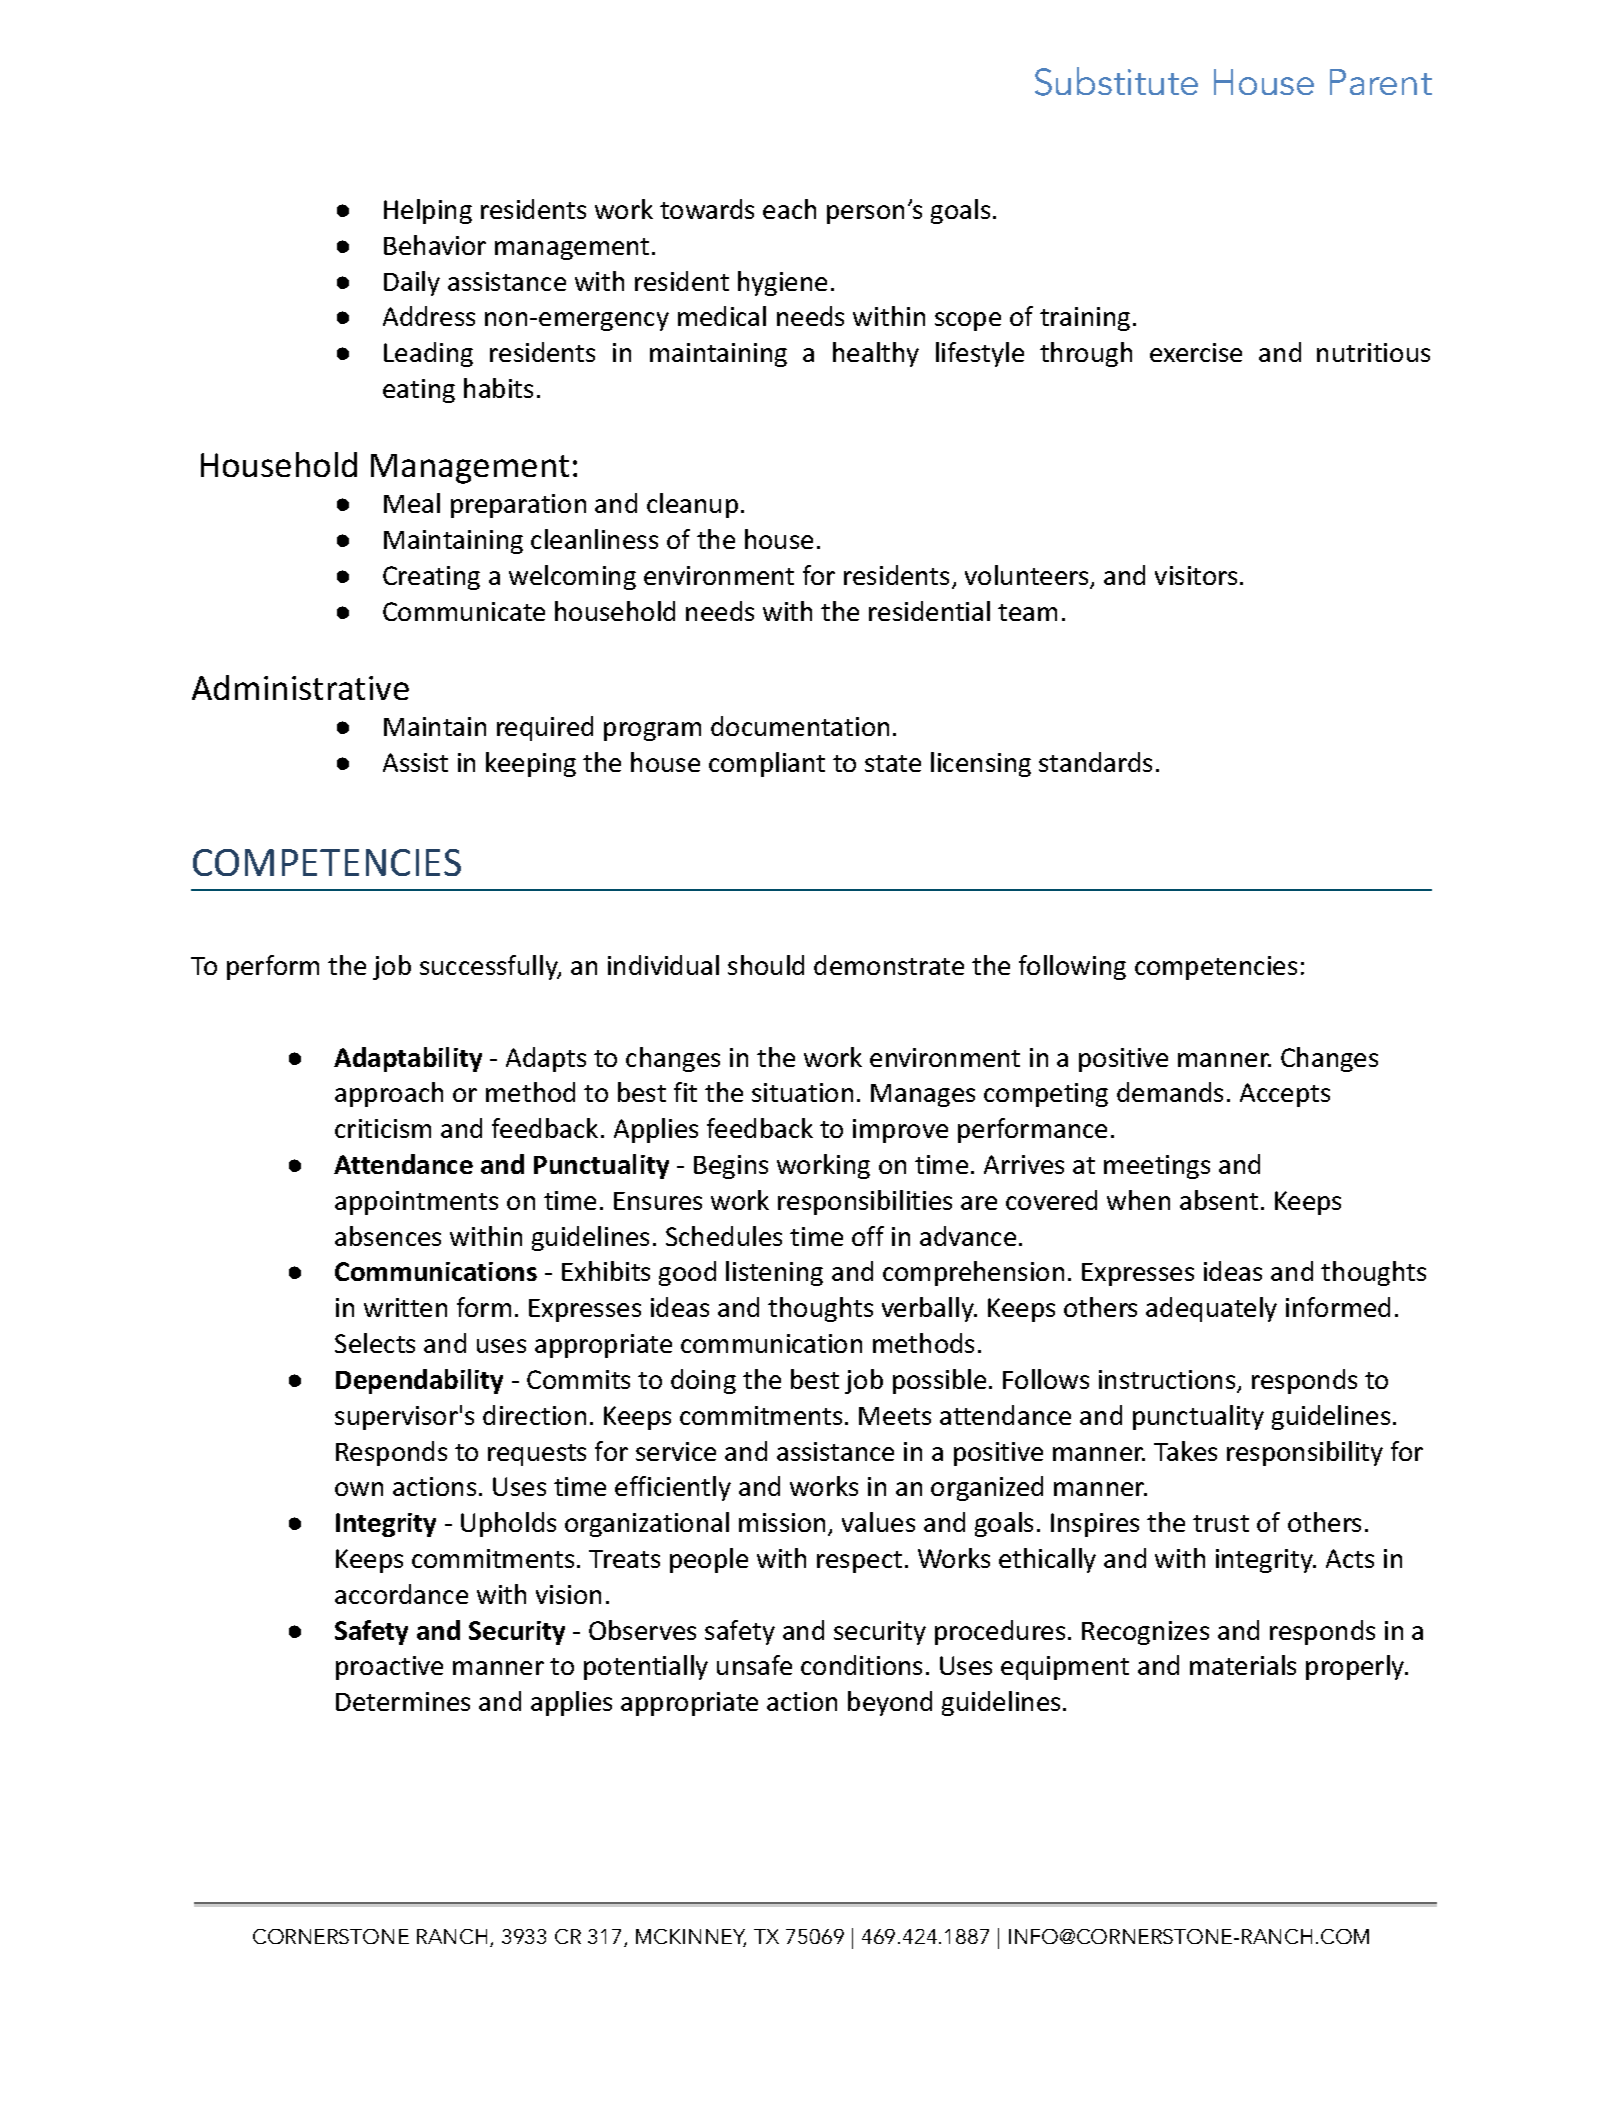 This screenshot has height=2101, width=1623. I want to click on Determines, so click(403, 1701).
